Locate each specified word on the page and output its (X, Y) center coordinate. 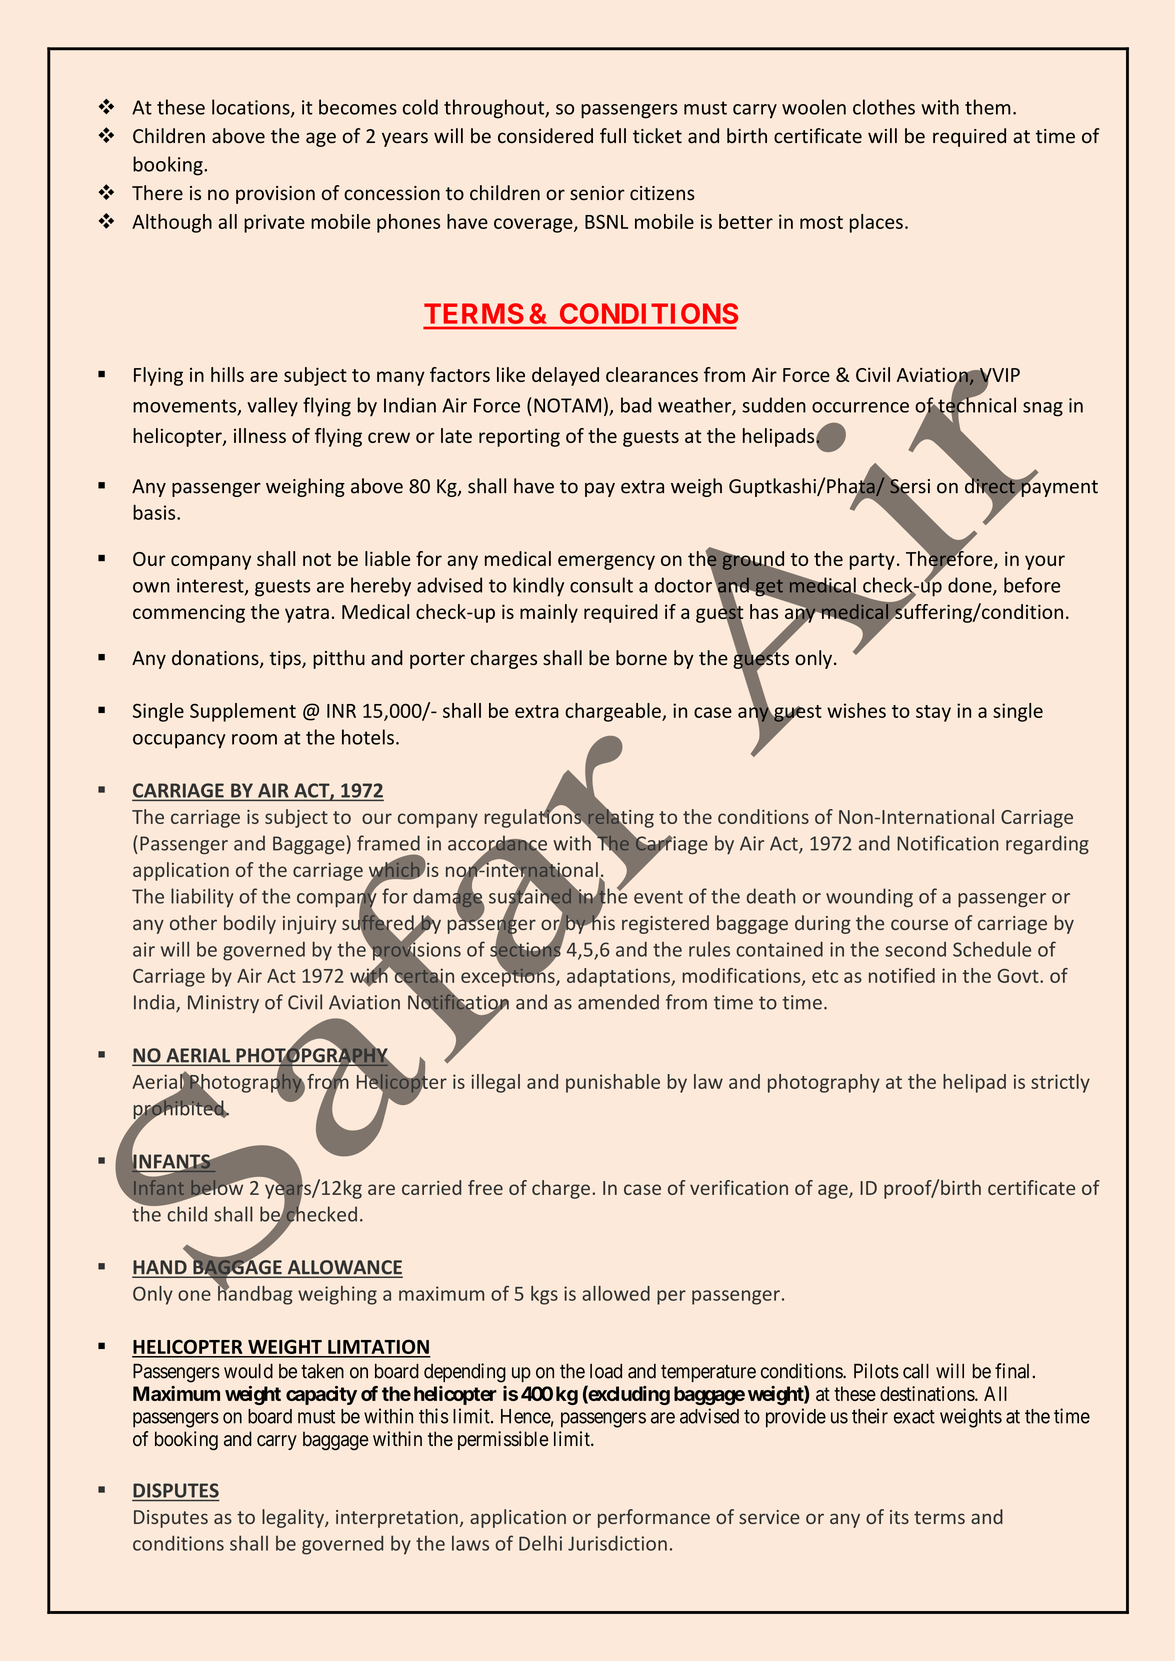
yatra (307, 614)
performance (654, 1518)
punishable (613, 1083)
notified (902, 975)
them (988, 107)
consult (601, 585)
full (613, 135)
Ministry (223, 1004)
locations (252, 108)
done (971, 586)
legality (294, 1518)
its (899, 1517)
